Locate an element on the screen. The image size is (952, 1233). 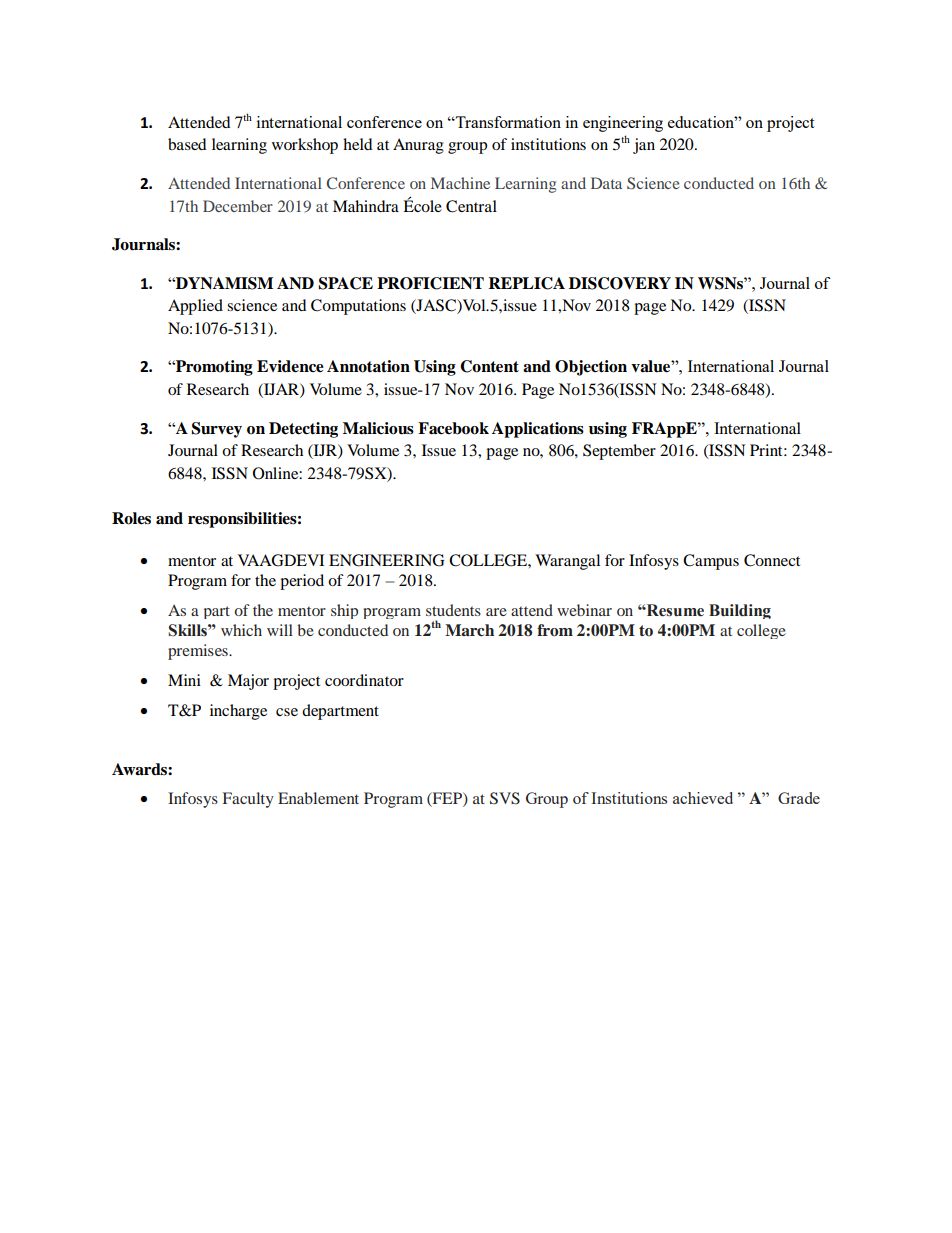
Faculty is located at coordinates (248, 800).
